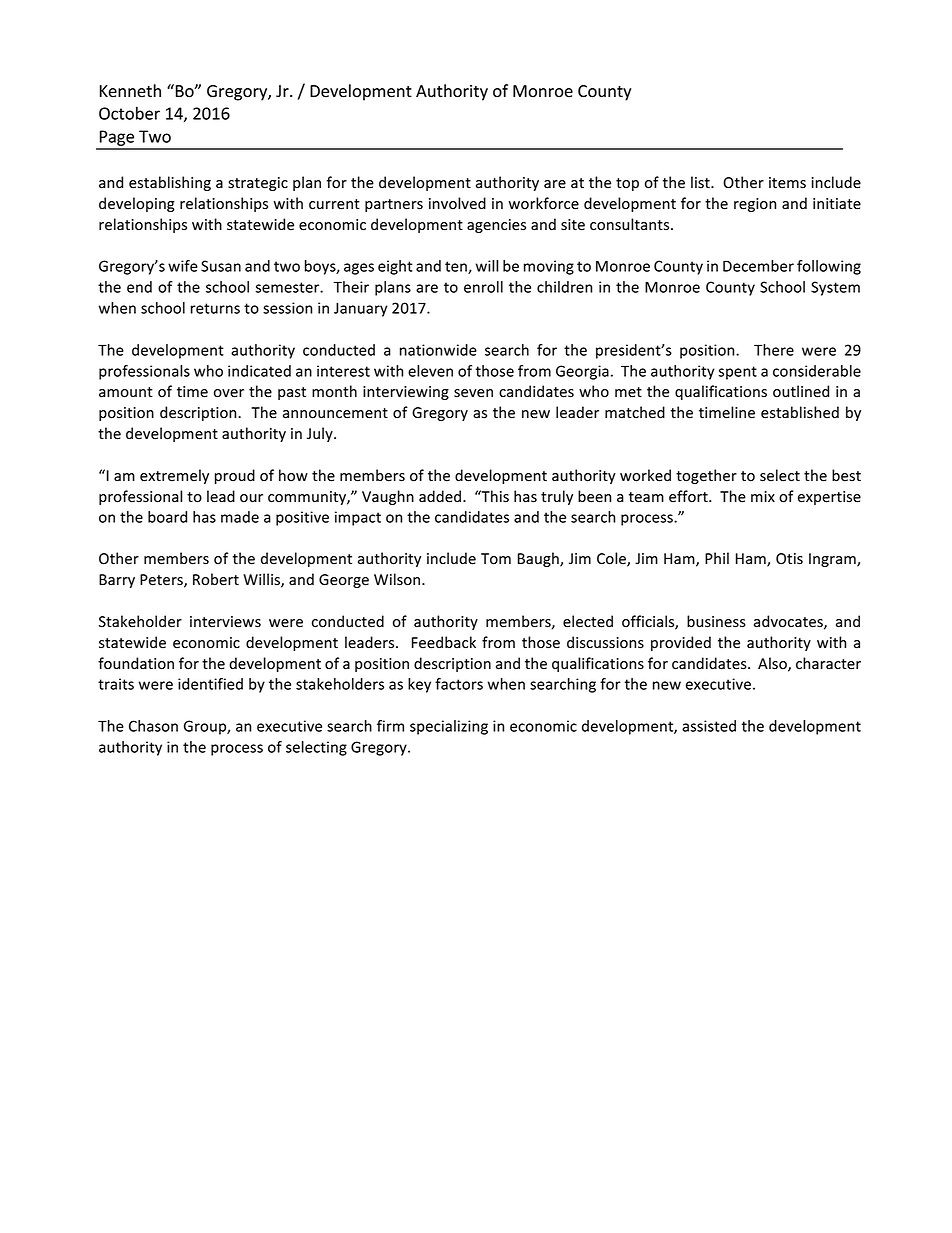 Image resolution: width=952 pixels, height=1233 pixels. Describe the element at coordinates (457, 203) in the document. I see `involved` at that location.
